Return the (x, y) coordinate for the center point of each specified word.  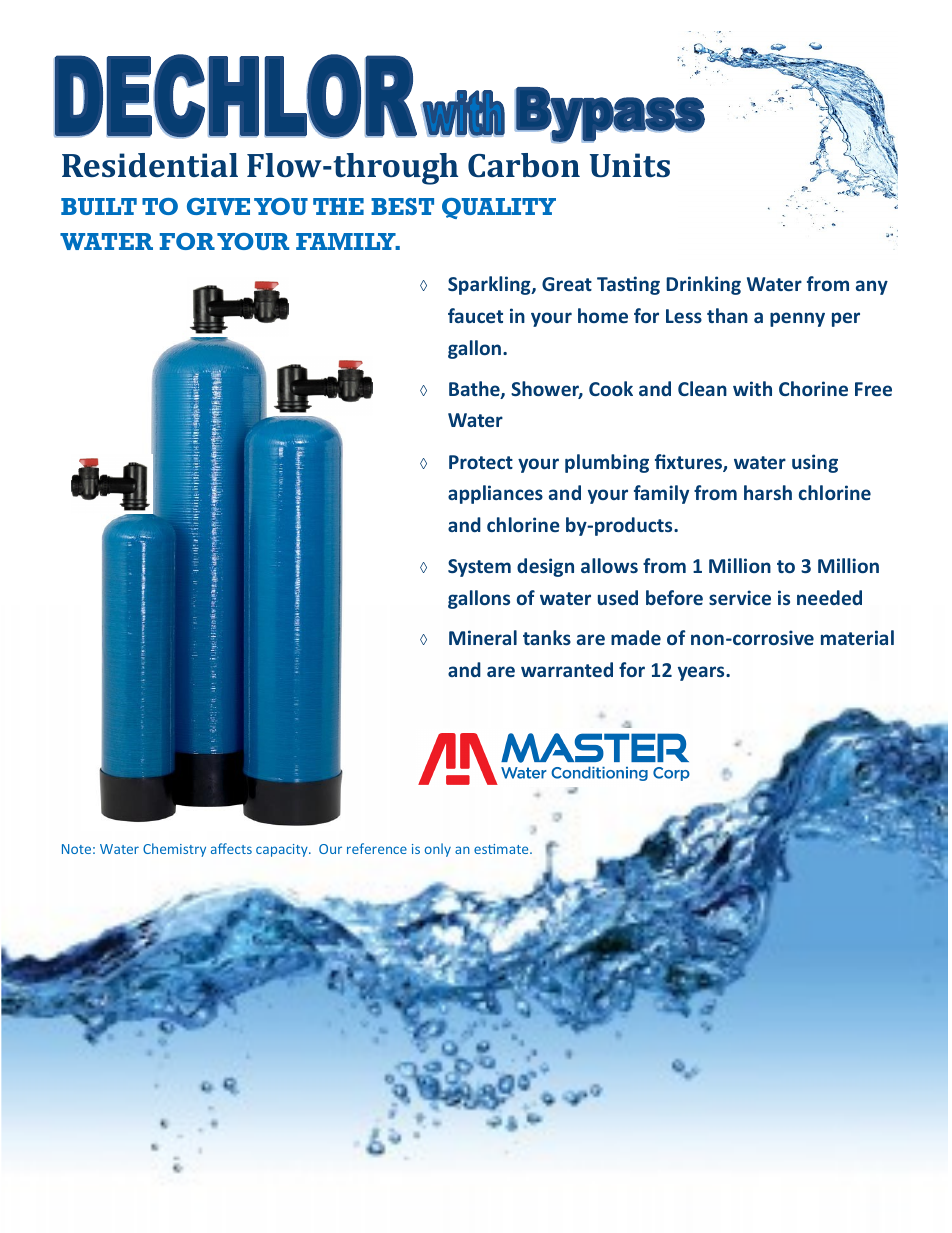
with (752, 388)
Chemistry (174, 850)
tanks (547, 637)
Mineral (483, 637)
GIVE (218, 206)
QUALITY (499, 208)
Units (630, 165)
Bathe (475, 390)
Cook (611, 388)
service (740, 597)
